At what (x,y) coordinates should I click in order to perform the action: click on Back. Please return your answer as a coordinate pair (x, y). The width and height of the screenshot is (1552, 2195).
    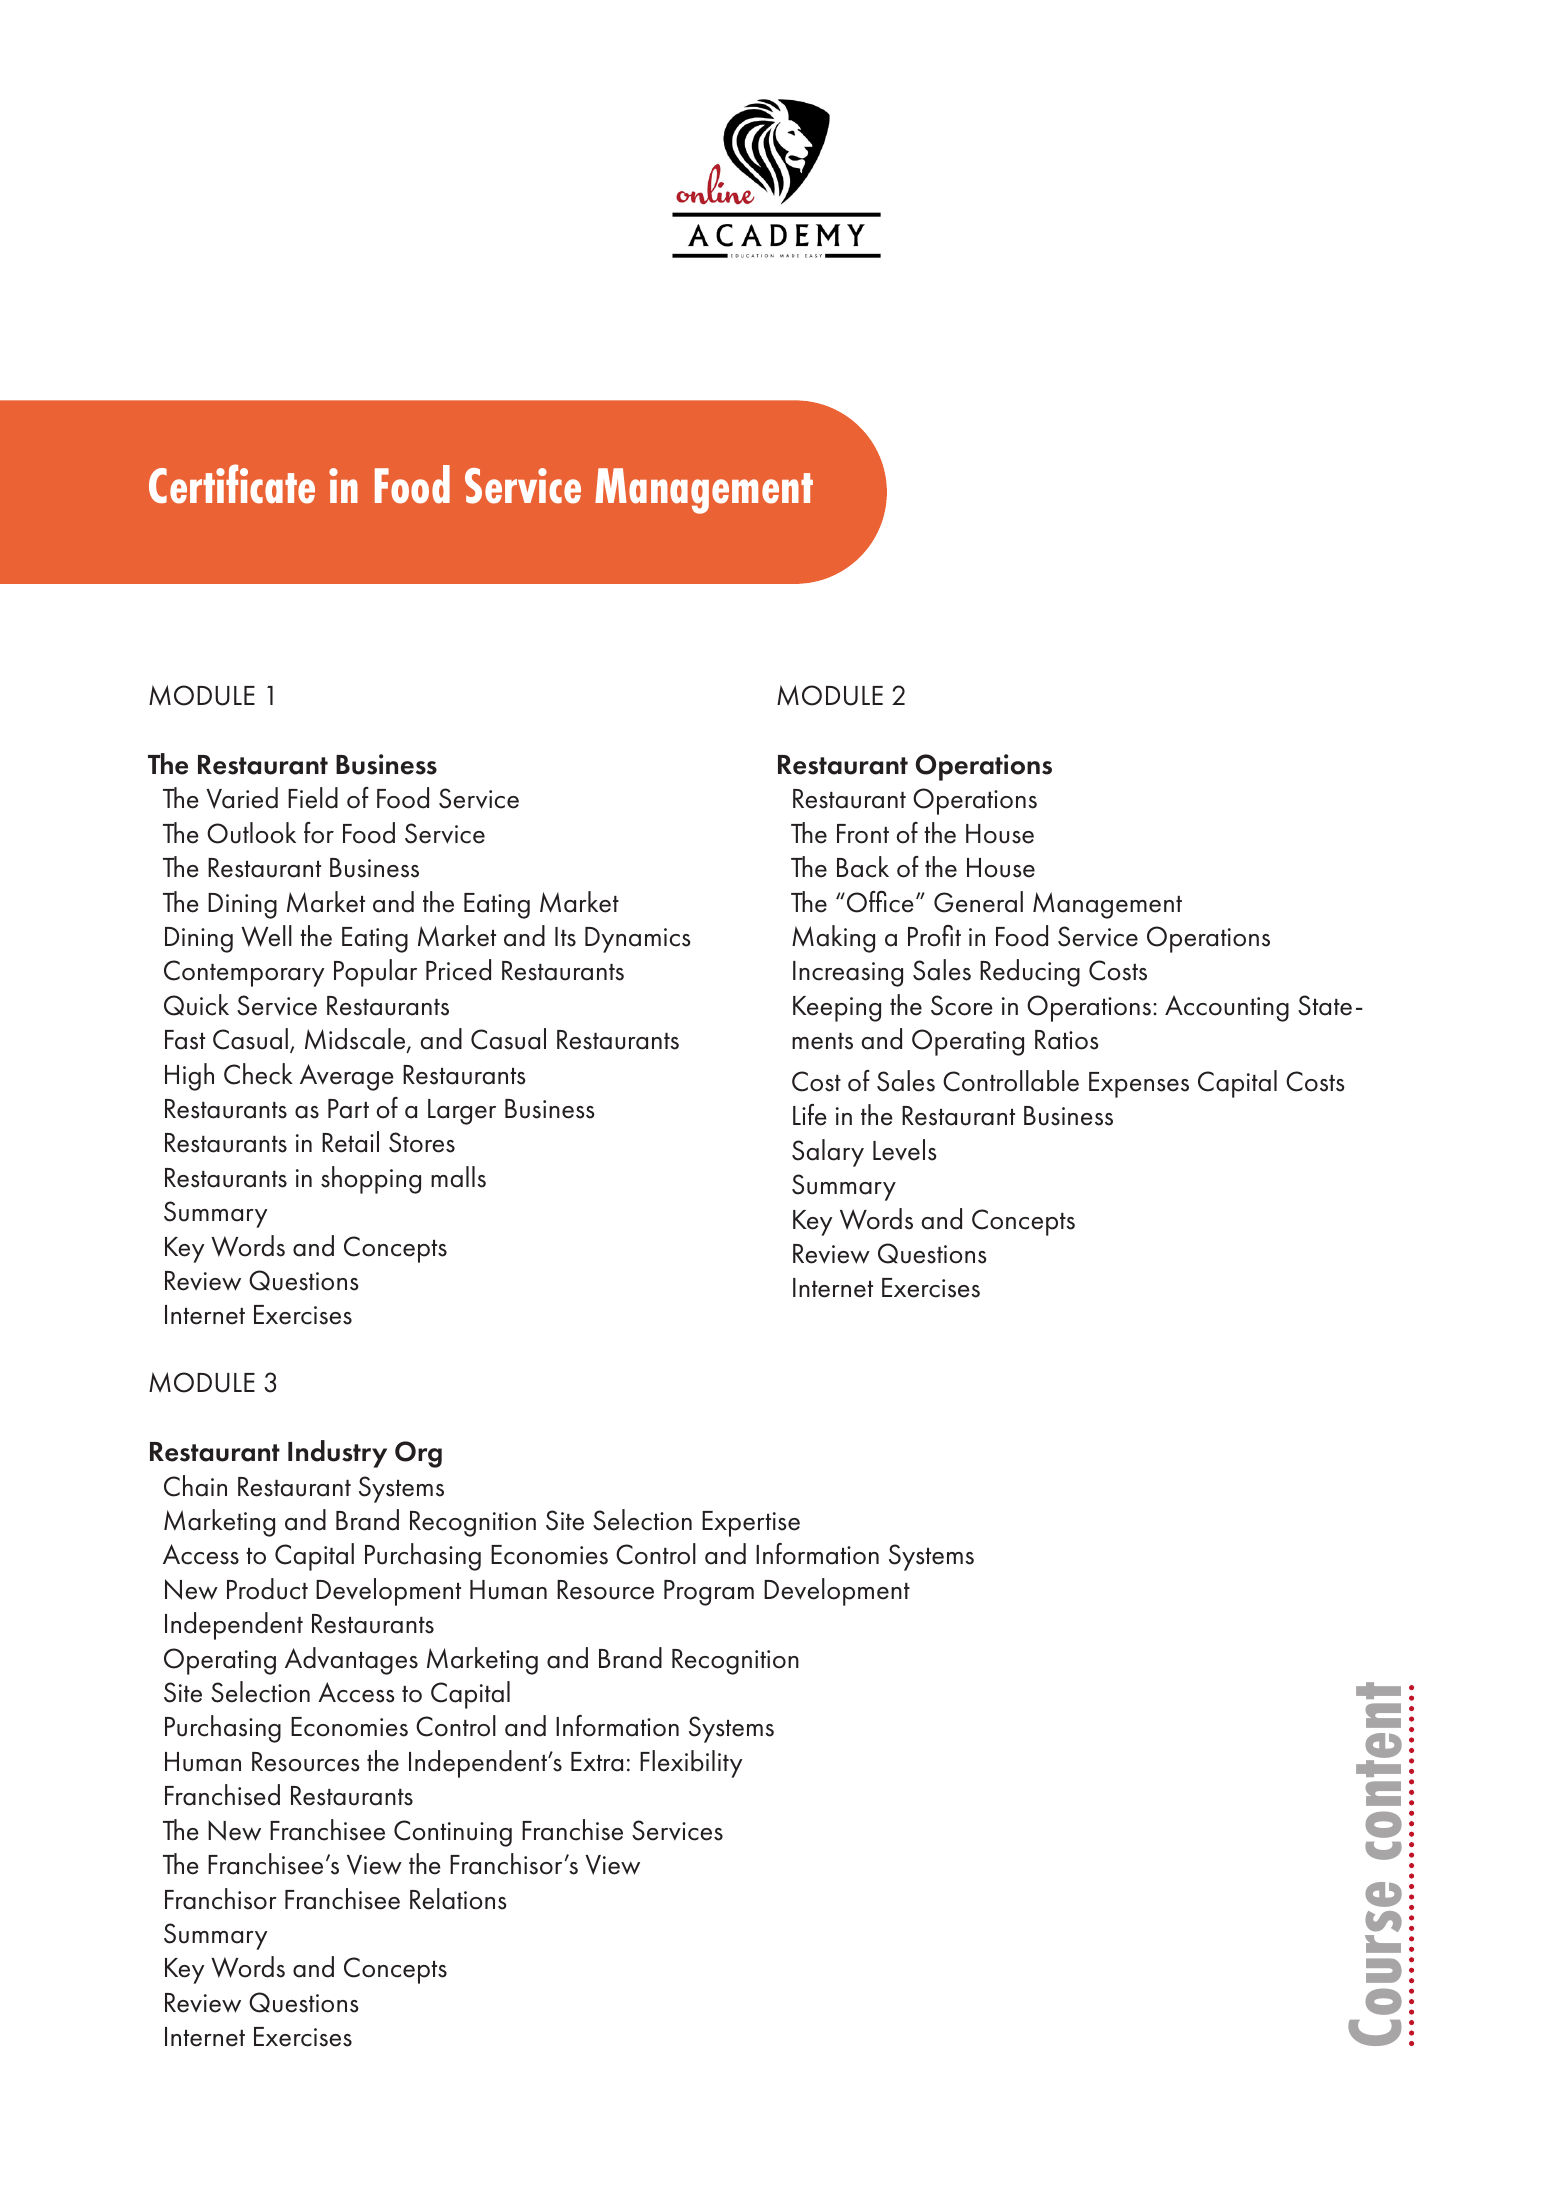
    Looking at the image, I should click on (863, 867).
